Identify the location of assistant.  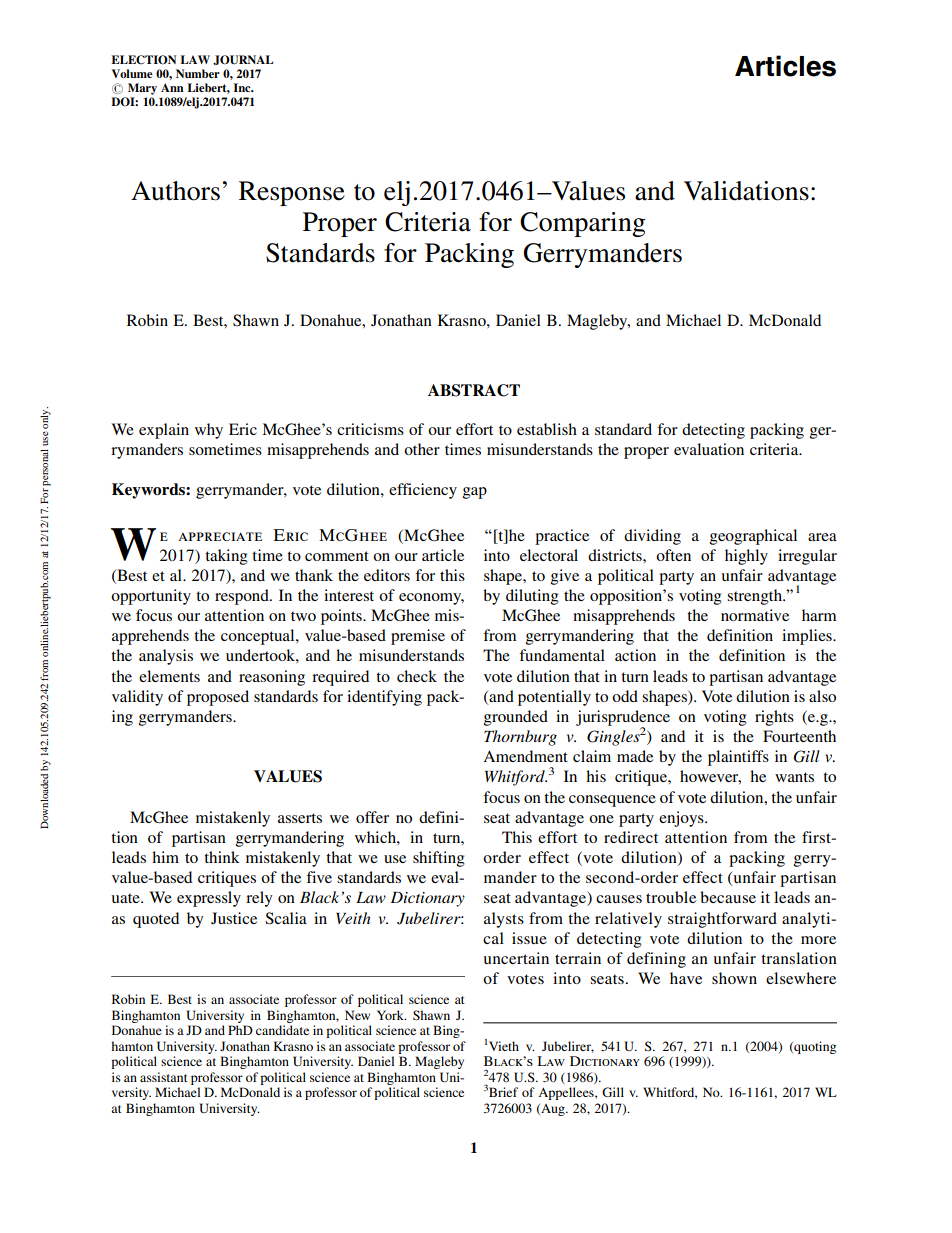
(164, 1077).
